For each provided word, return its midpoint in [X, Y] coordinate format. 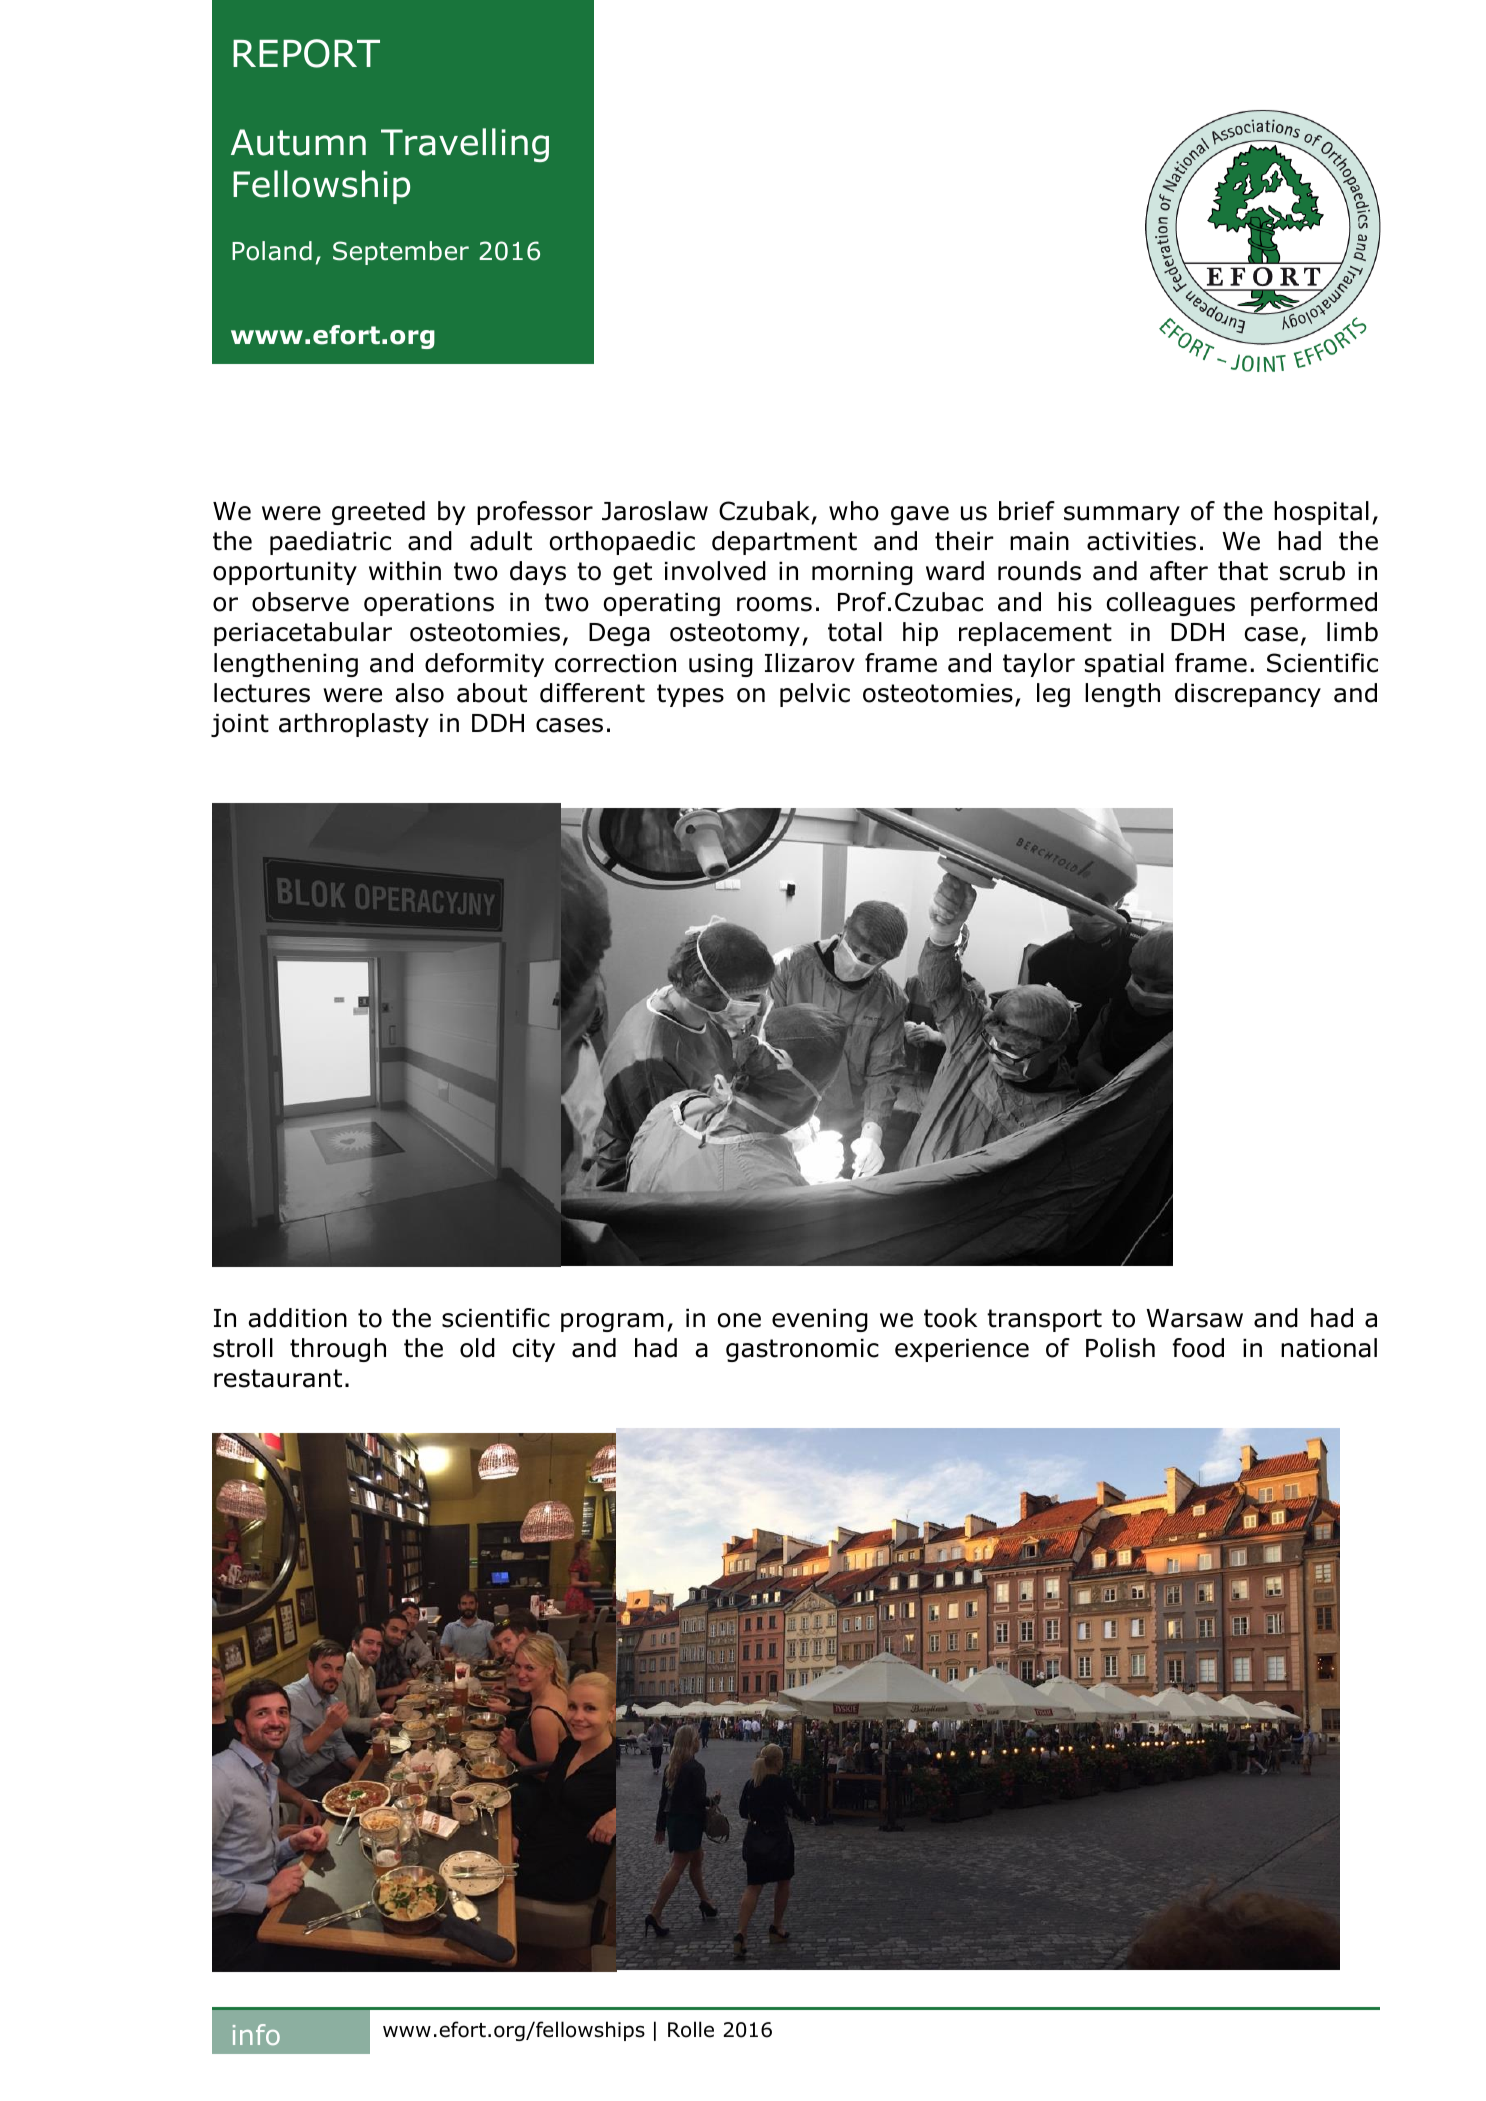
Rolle [691, 2029]
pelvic [815, 695]
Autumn [298, 142]
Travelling [465, 145]
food [1198, 1348]
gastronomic [802, 1350]
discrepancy [1248, 695]
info [256, 2034]
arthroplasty [354, 725]
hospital [1321, 513]
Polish [1120, 1348]
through [338, 1350]
